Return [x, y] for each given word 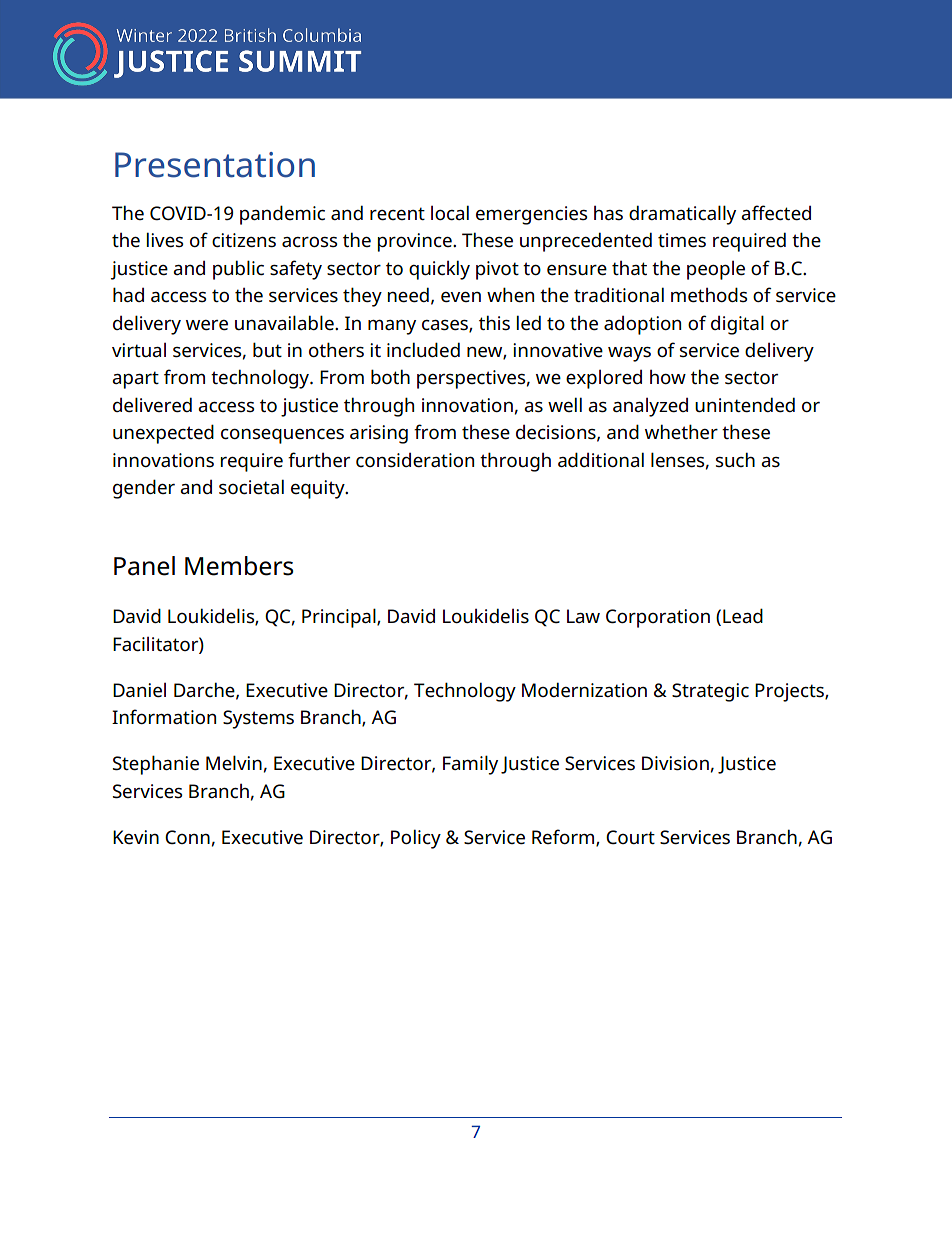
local [450, 213]
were [207, 325]
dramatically [682, 215]
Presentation [215, 165]
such [735, 459]
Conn [187, 837]
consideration [415, 460]
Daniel [139, 690]
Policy [416, 839]
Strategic [710, 692]
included [423, 349]
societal [251, 487]
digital [737, 325]
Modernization [584, 690]
